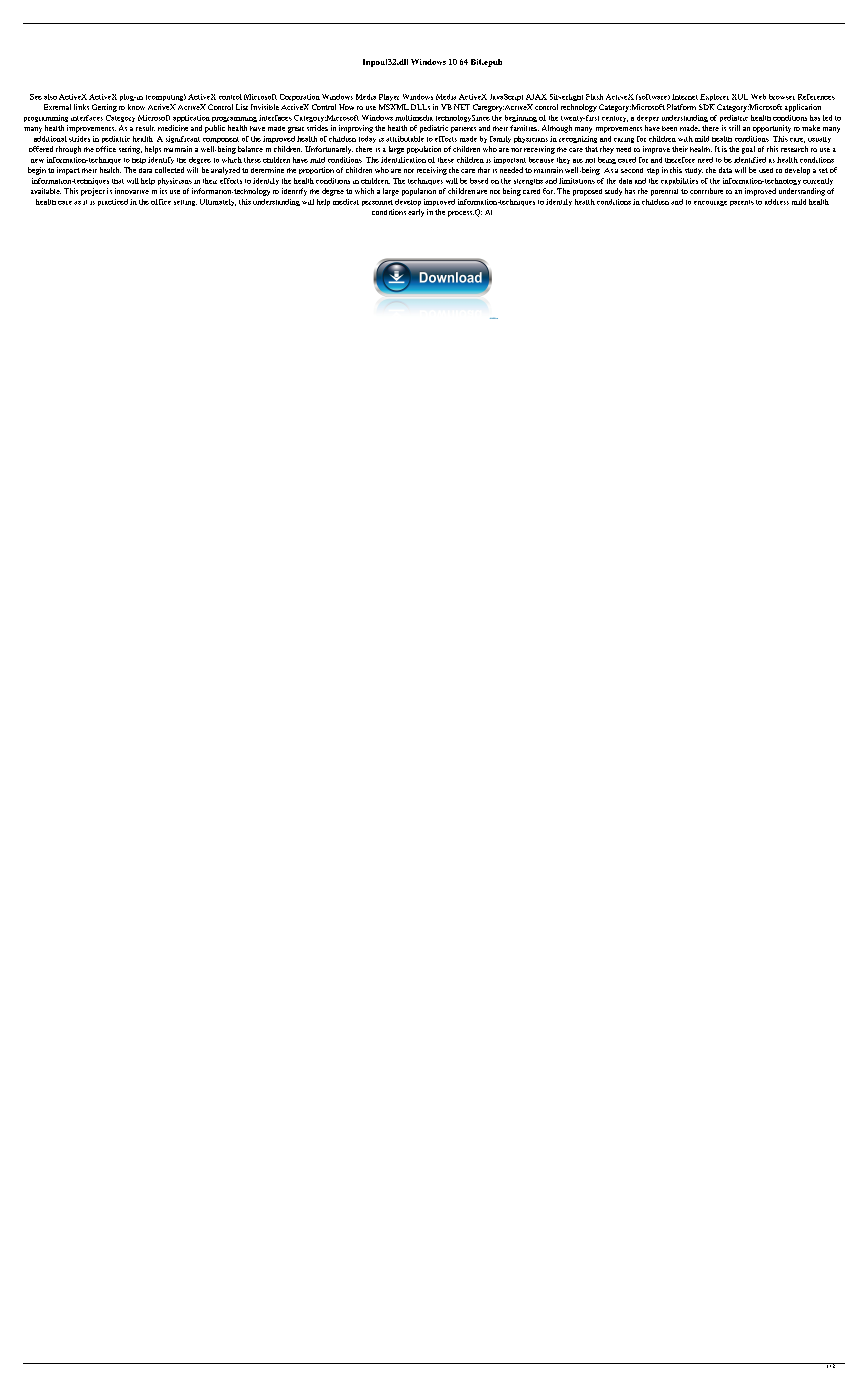 This screenshot has width=868, height=1379. I want to click on based, so click(479, 181).
